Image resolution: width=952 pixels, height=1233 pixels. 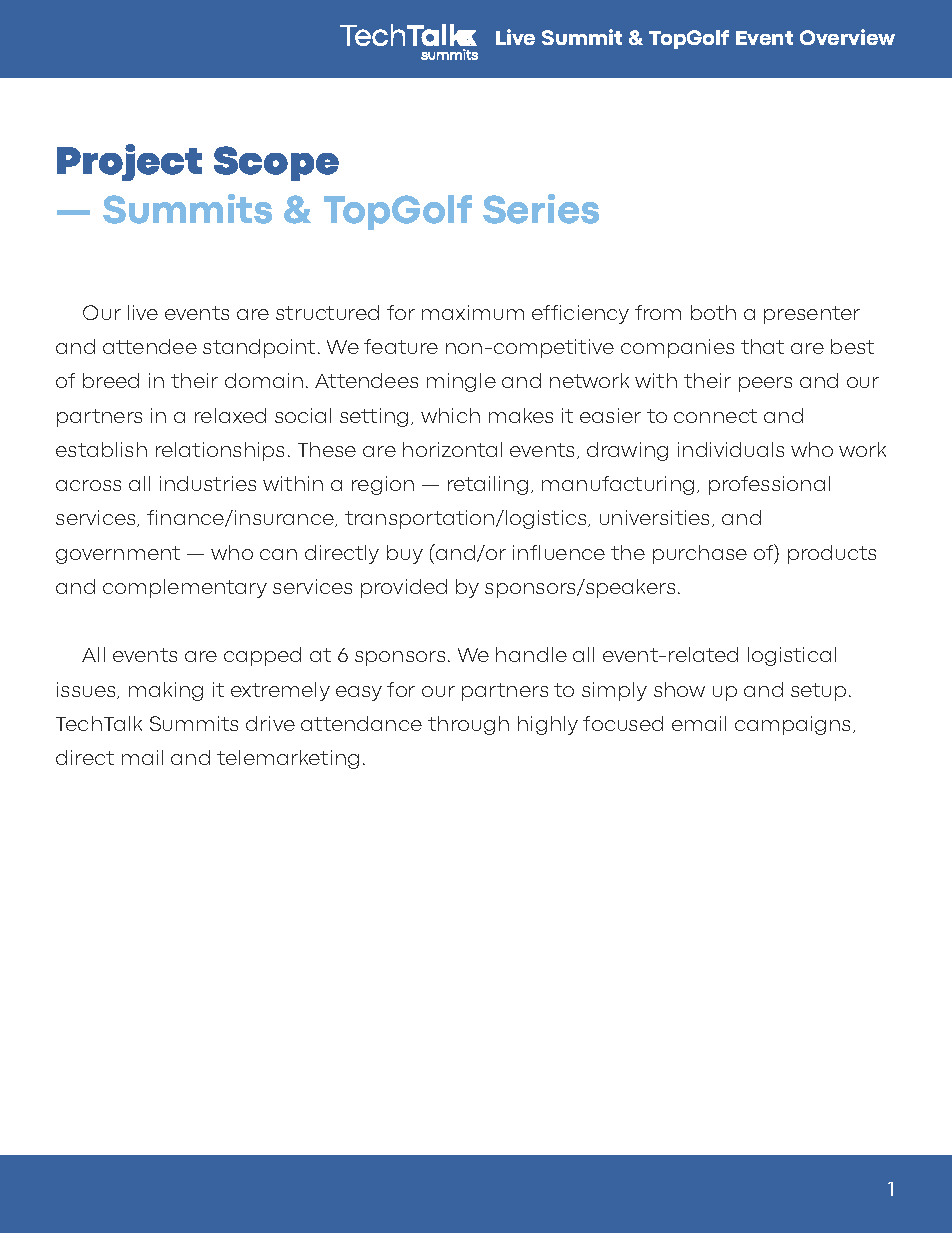 I want to click on Scope, so click(x=276, y=163).
